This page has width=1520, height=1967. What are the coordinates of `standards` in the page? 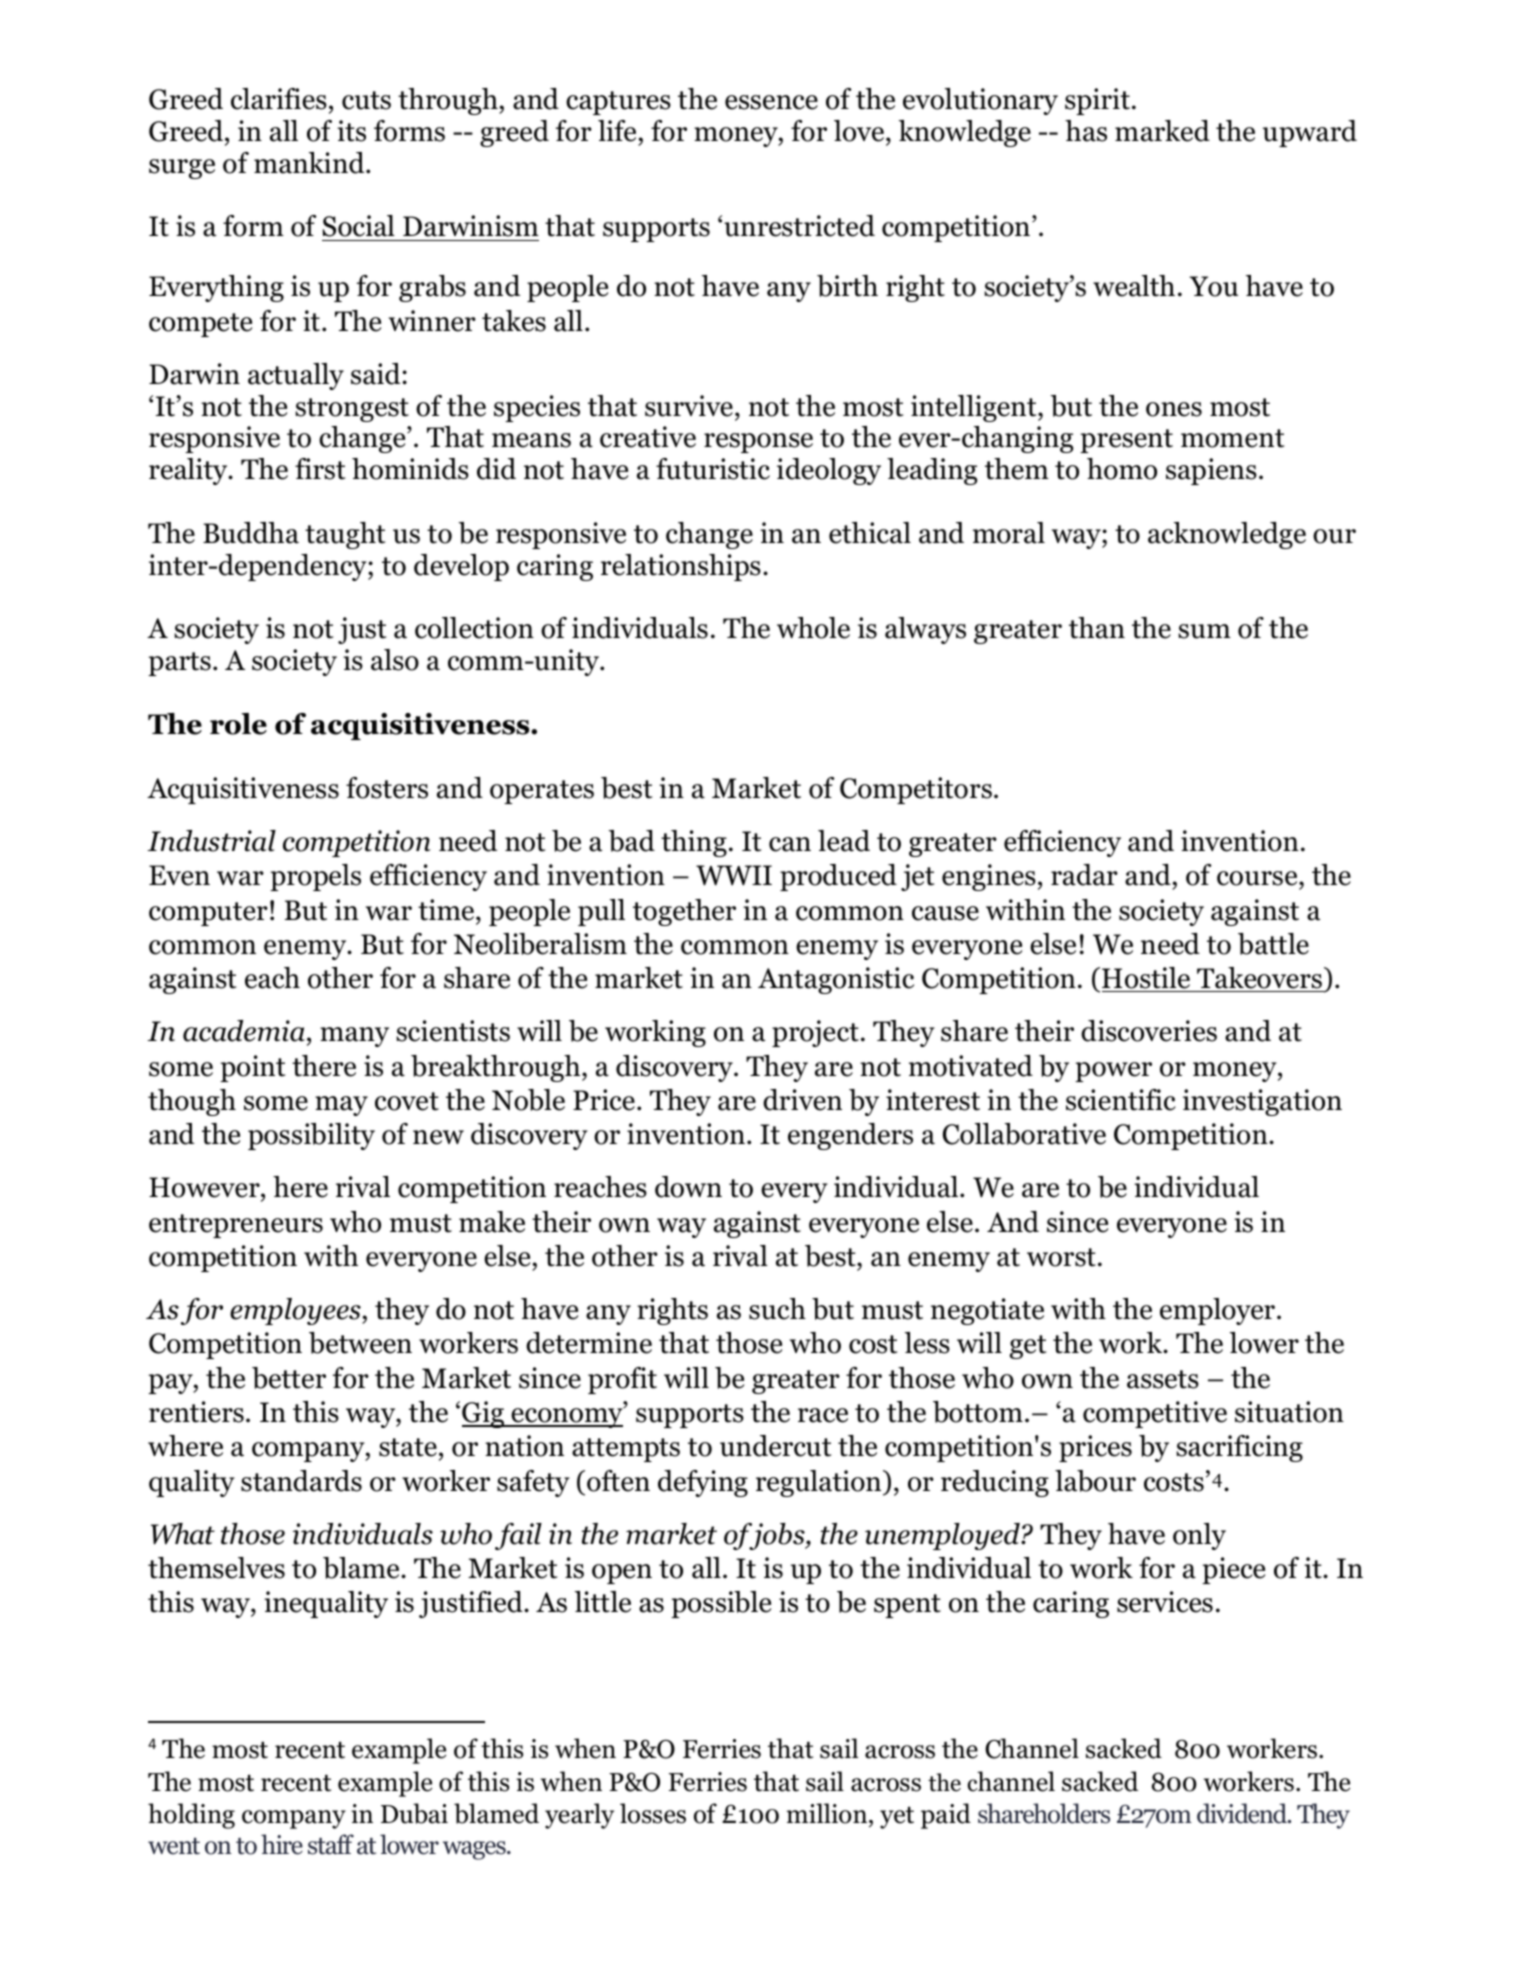 It's located at (301, 1481).
